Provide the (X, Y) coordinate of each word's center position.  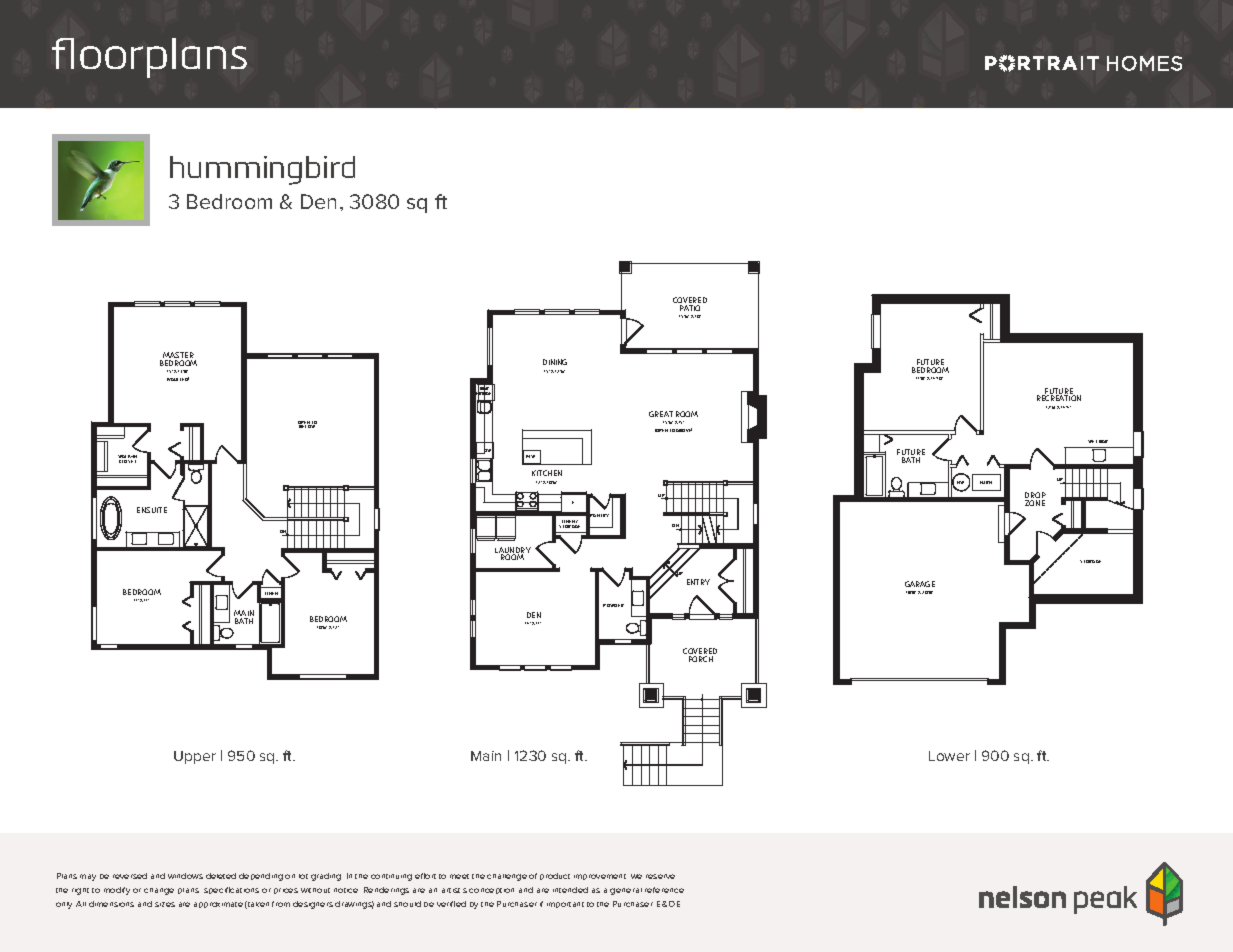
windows (185, 876)
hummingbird (262, 170)
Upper (195, 757)
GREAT (661, 414)
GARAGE (920, 584)
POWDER (613, 605)
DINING (555, 362)
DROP (1035, 496)
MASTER (178, 356)
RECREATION (1059, 398)
